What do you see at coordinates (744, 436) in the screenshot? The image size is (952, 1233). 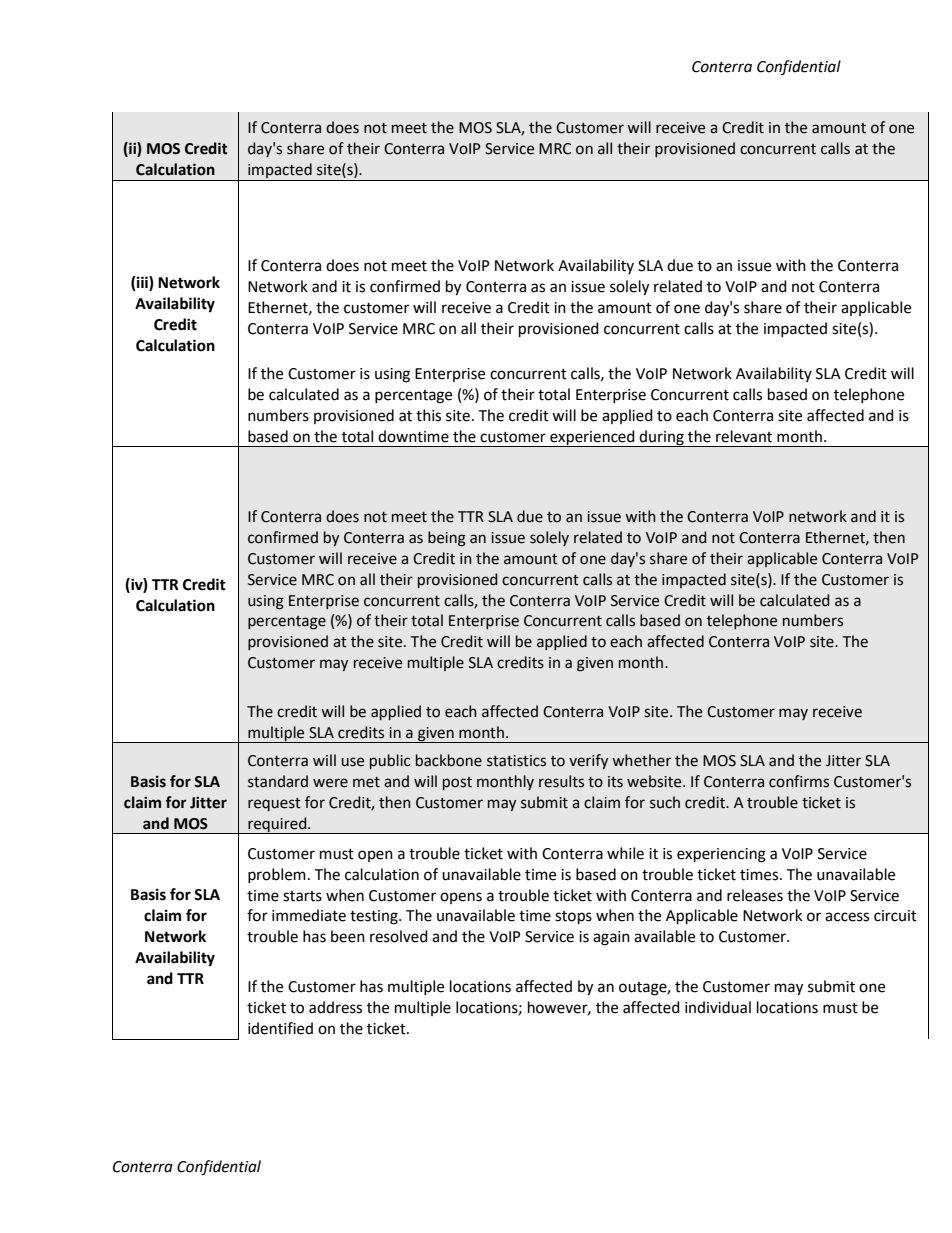 I see `relevant` at bounding box center [744, 436].
